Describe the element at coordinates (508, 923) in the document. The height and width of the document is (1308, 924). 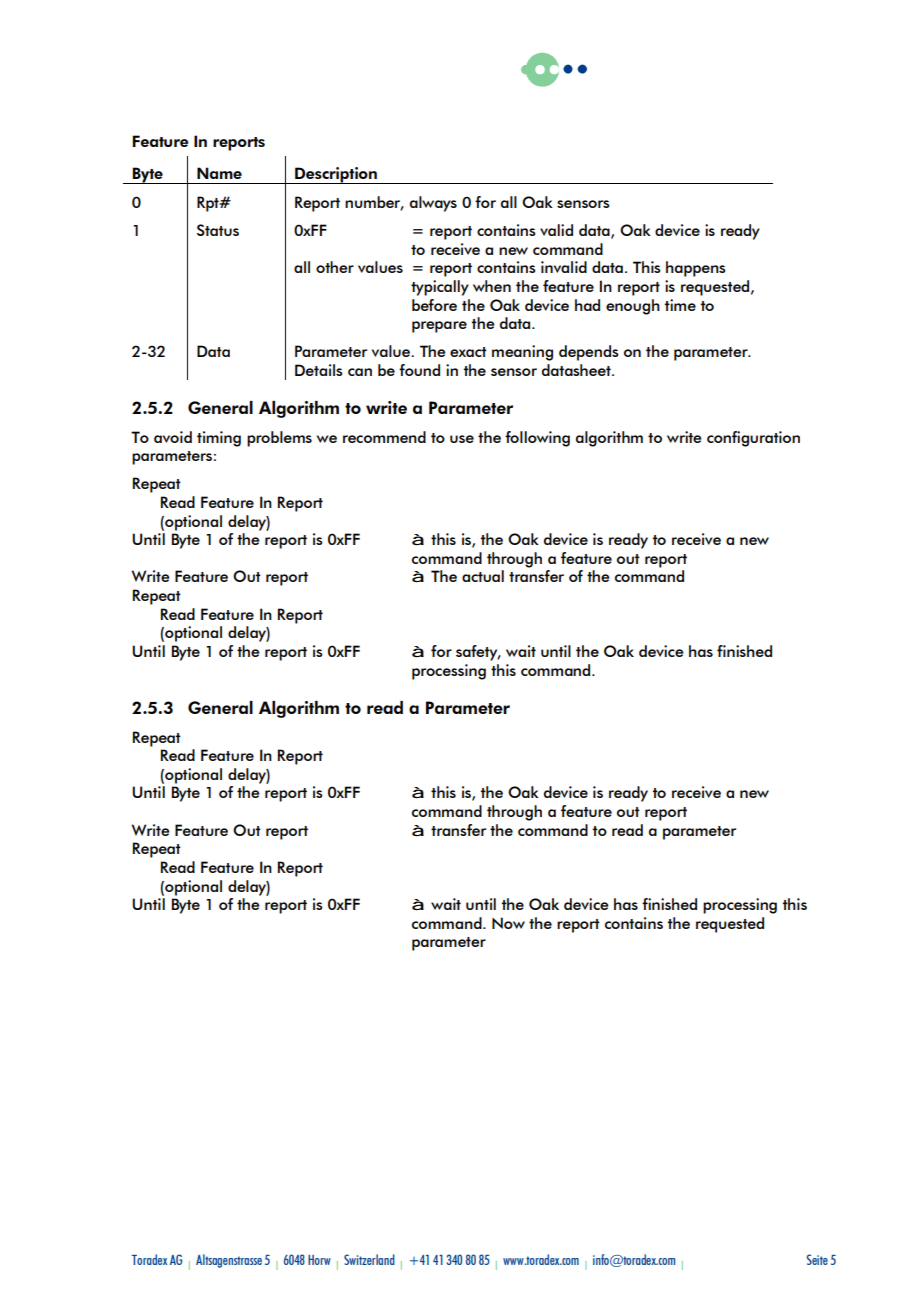
I see `Now` at that location.
